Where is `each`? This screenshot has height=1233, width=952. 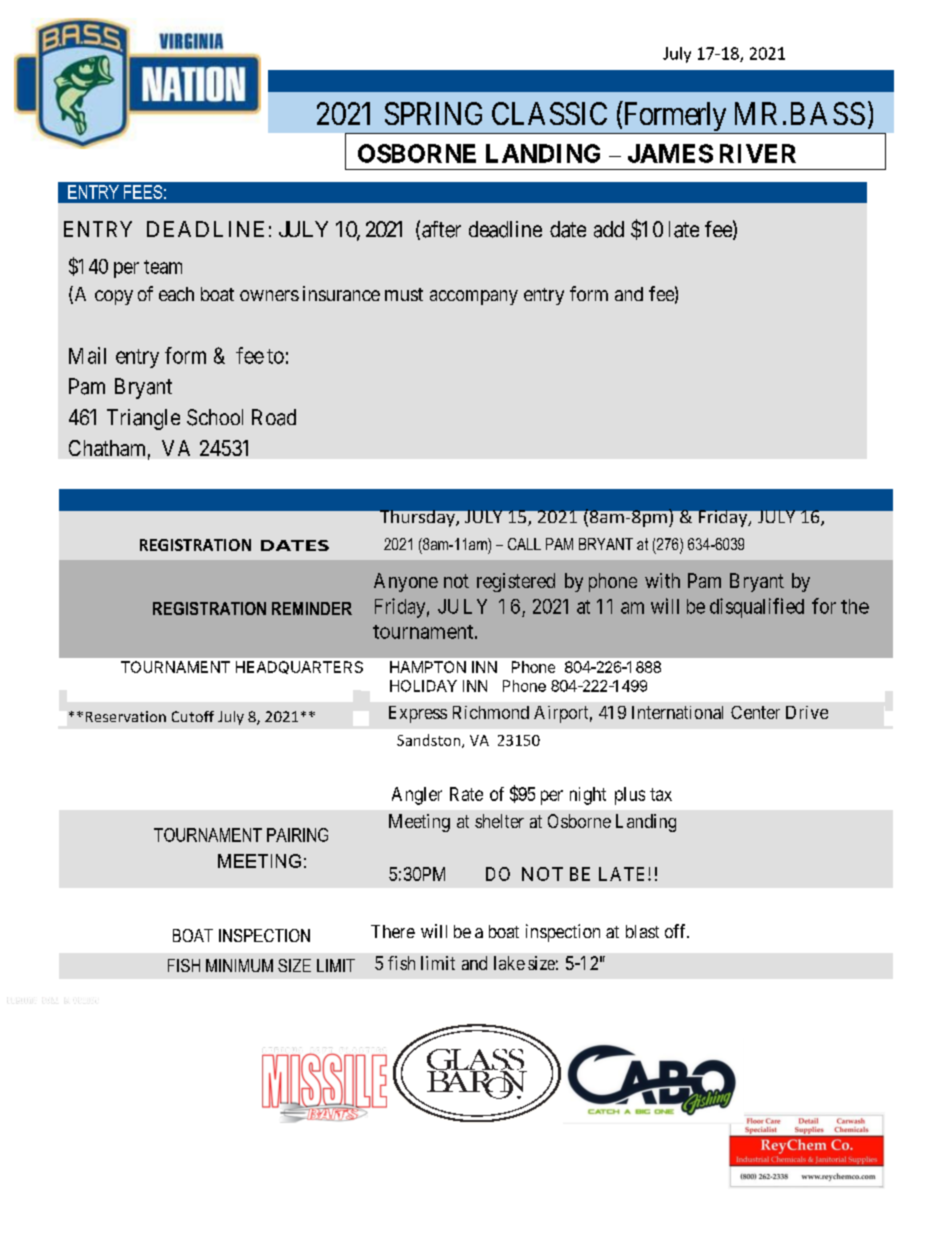 each is located at coordinates (176, 294).
